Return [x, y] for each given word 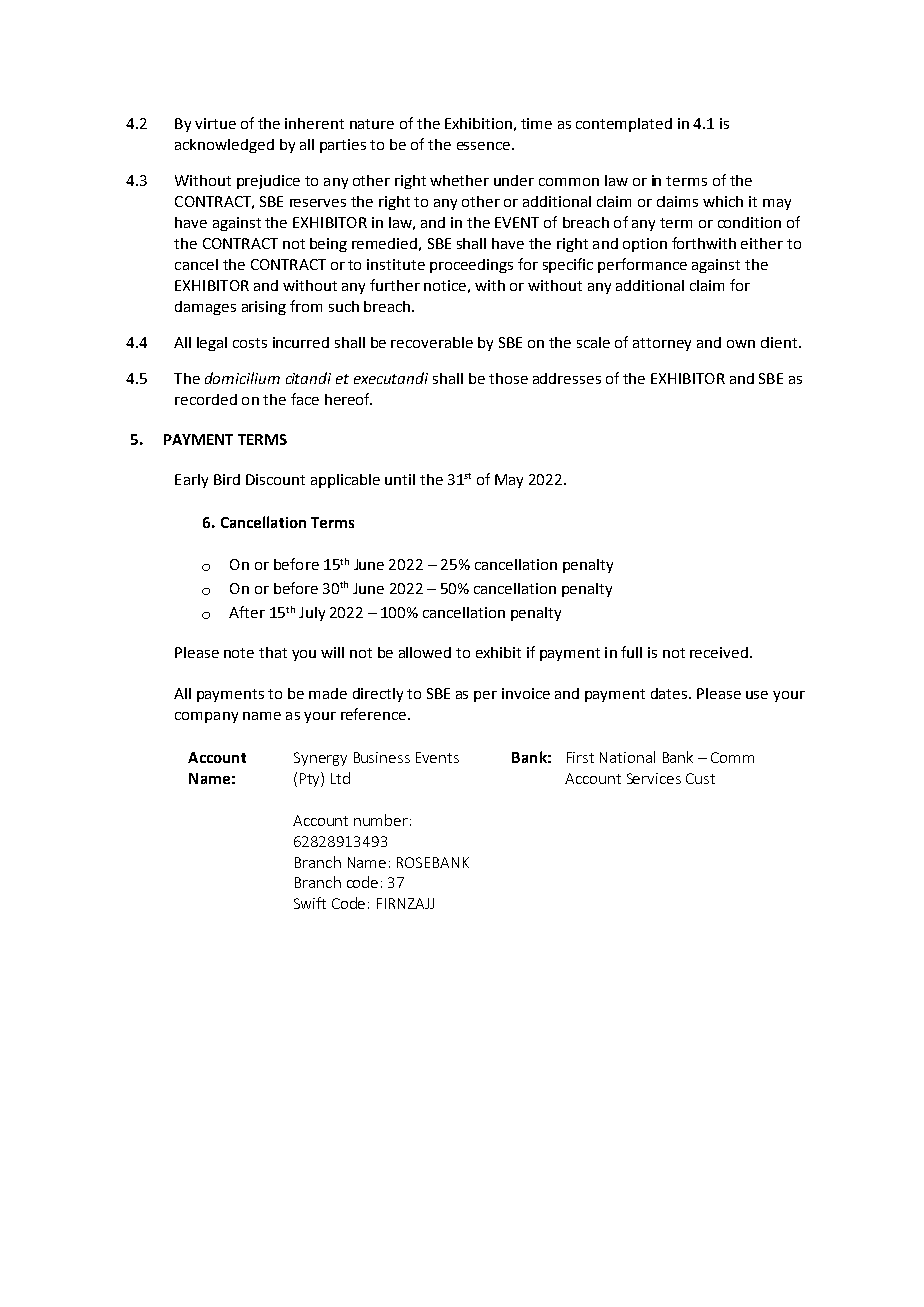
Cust [700, 778]
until [400, 479]
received [719, 652]
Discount [275, 479]
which [723, 201]
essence [483, 146]
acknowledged [224, 146]
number [381, 820]
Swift [310, 903]
